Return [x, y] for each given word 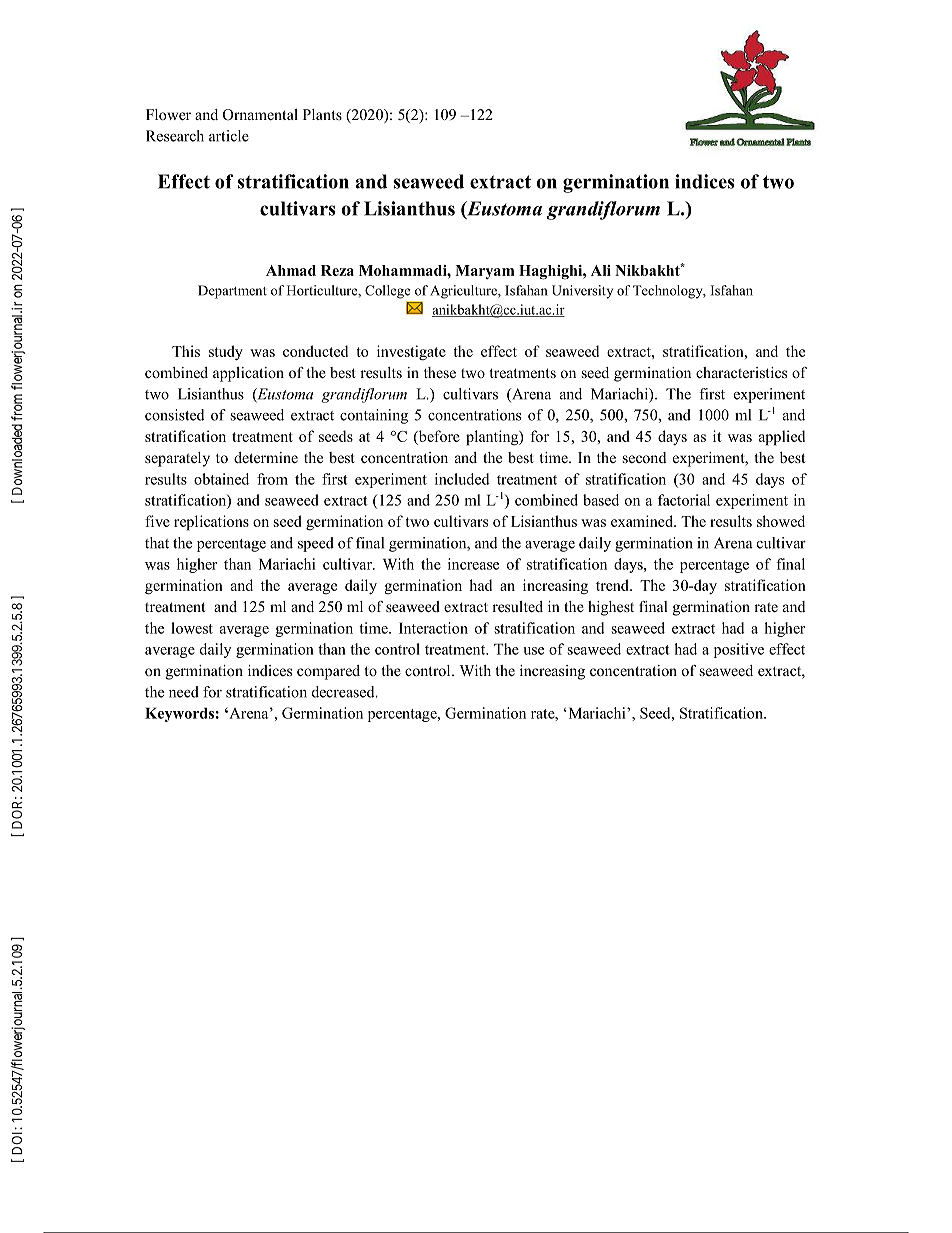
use [533, 651]
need [184, 692]
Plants [322, 114]
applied [782, 438]
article [229, 136]
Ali [601, 270]
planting [493, 438]
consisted [175, 415]
